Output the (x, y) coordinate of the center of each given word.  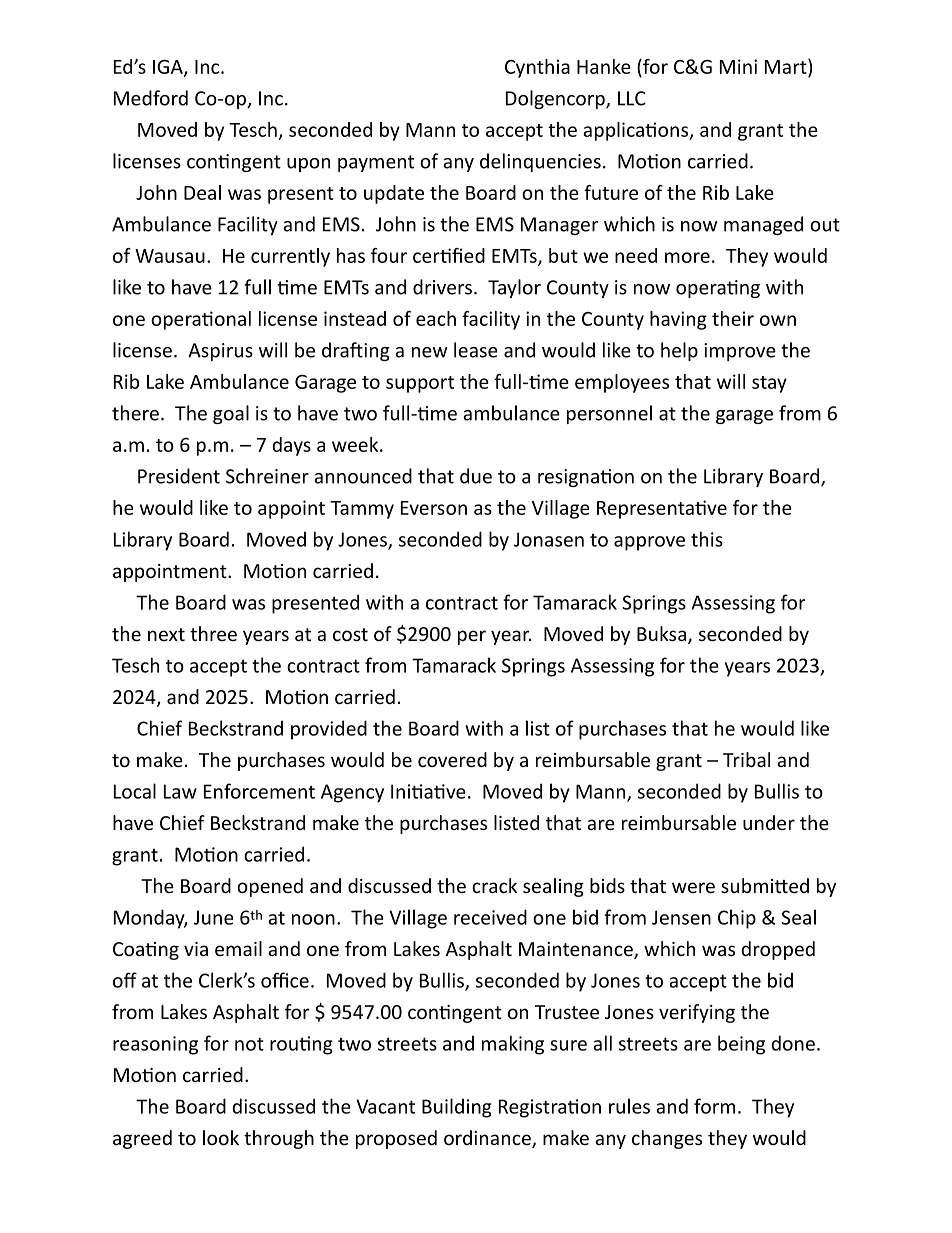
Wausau (170, 256)
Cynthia (537, 68)
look (221, 1137)
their (733, 318)
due (476, 476)
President (179, 476)
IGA (169, 67)
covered (452, 759)
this (707, 539)
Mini (738, 66)
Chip (737, 919)
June (214, 917)
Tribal (746, 759)
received (490, 917)
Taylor (514, 288)
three (213, 633)
